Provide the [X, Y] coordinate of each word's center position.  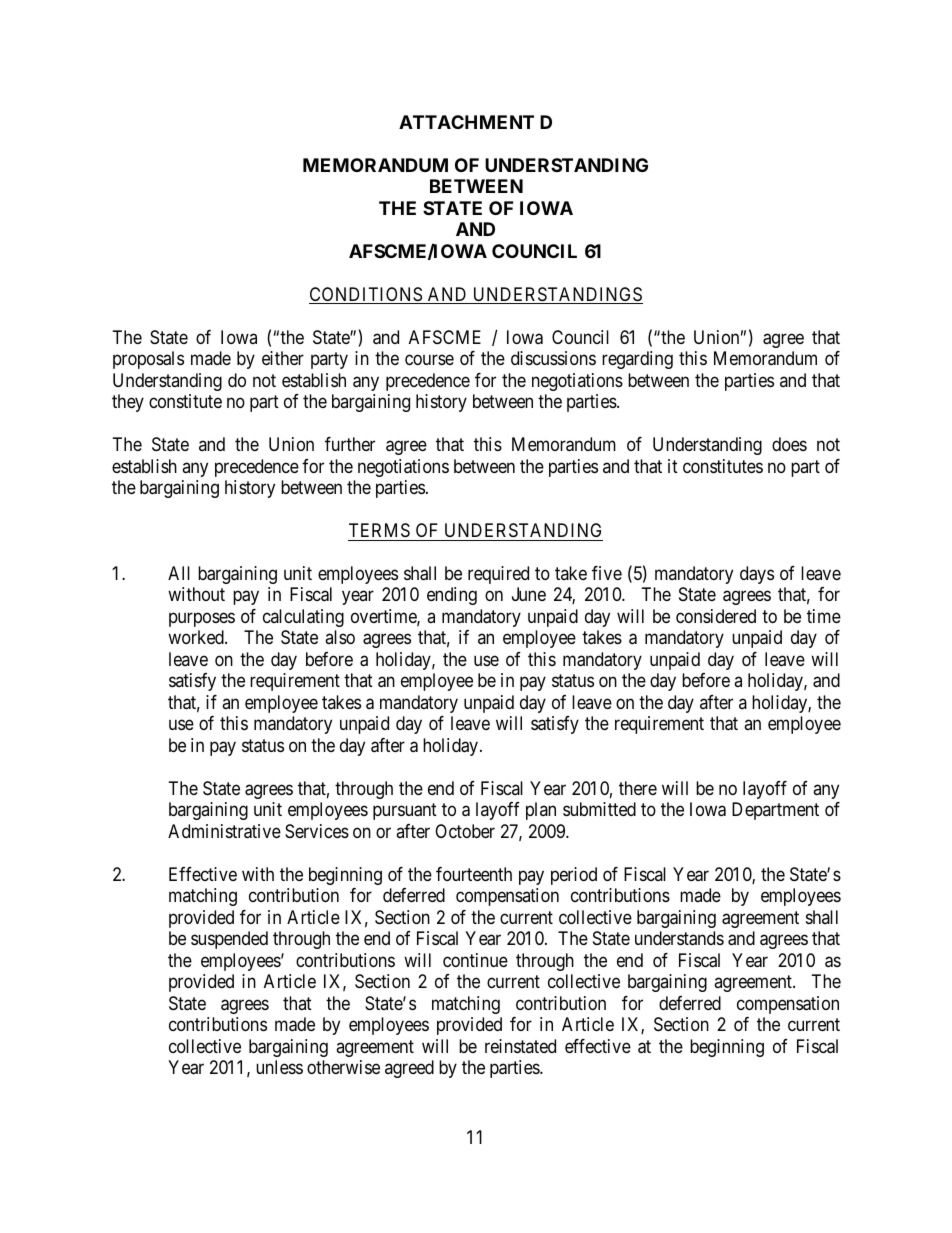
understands [679, 938]
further [350, 444]
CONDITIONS [366, 295]
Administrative [224, 831]
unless [279, 1067]
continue [475, 960]
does [789, 444]
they [128, 403]
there [638, 788]
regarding [637, 360]
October [465, 831]
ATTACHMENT [466, 122]
